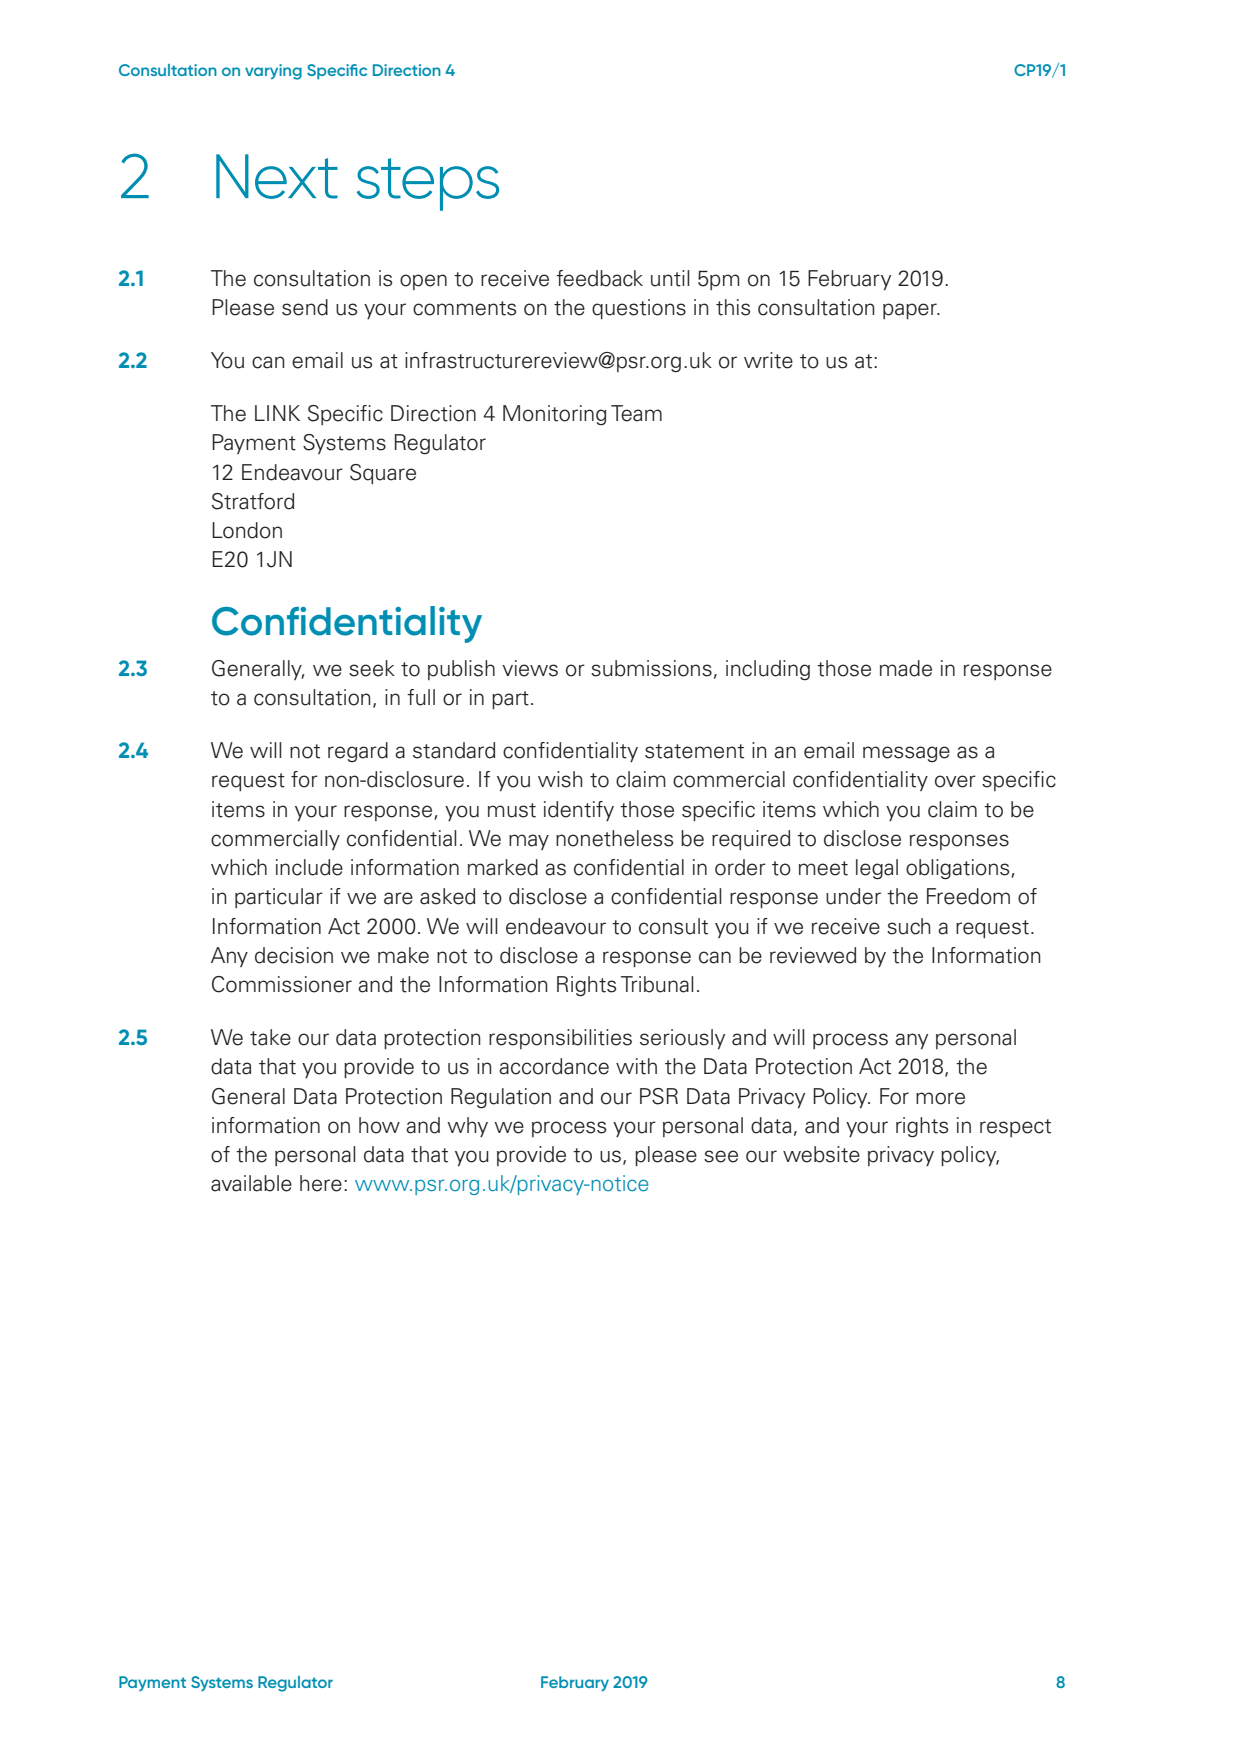 Image resolution: width=1243 pixels, height=1759 pixels. Describe the element at coordinates (321, 1183) in the page. I see `here` at that location.
